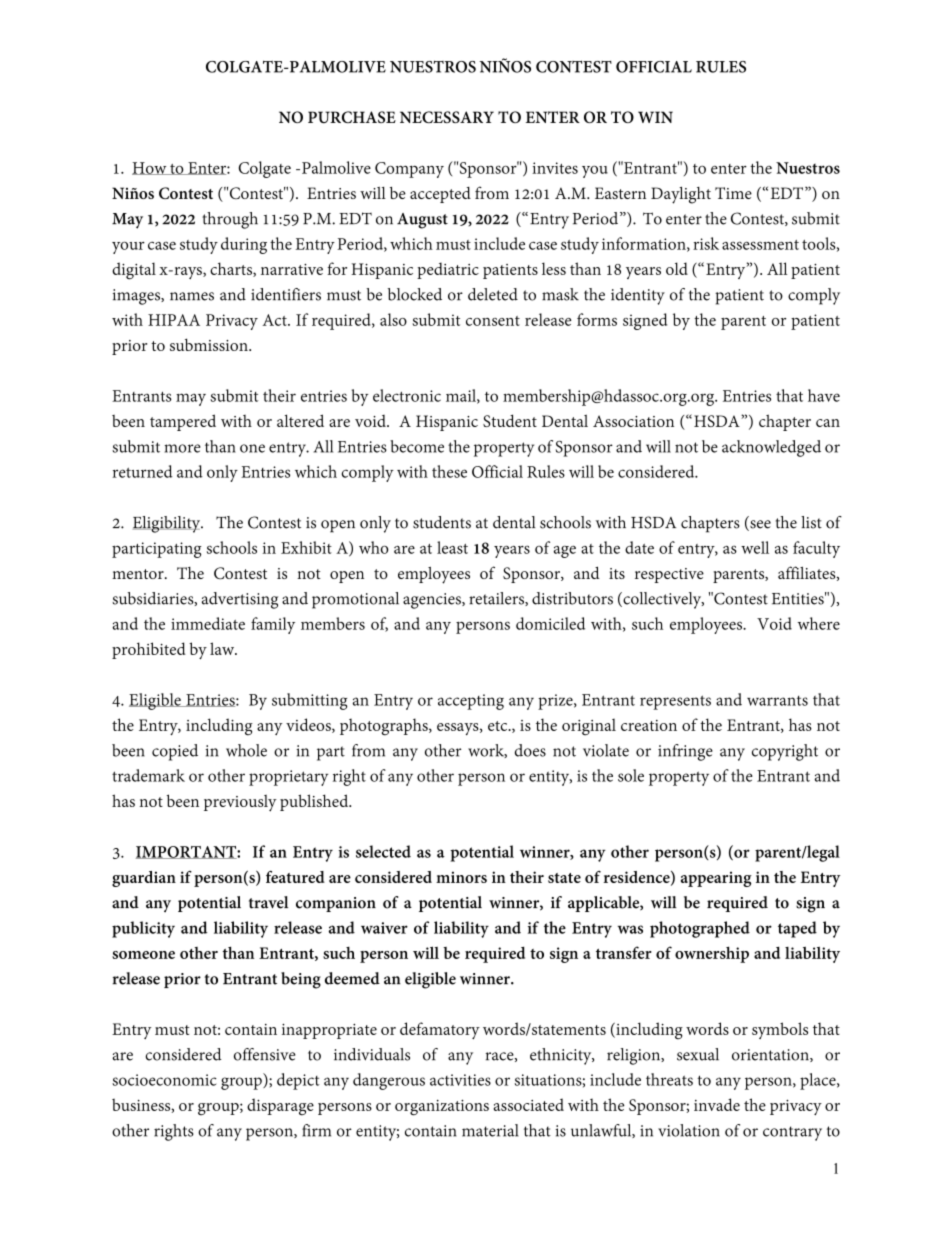 The image size is (952, 1233). What do you see at coordinates (530, 750) in the image?
I see `does` at bounding box center [530, 750].
